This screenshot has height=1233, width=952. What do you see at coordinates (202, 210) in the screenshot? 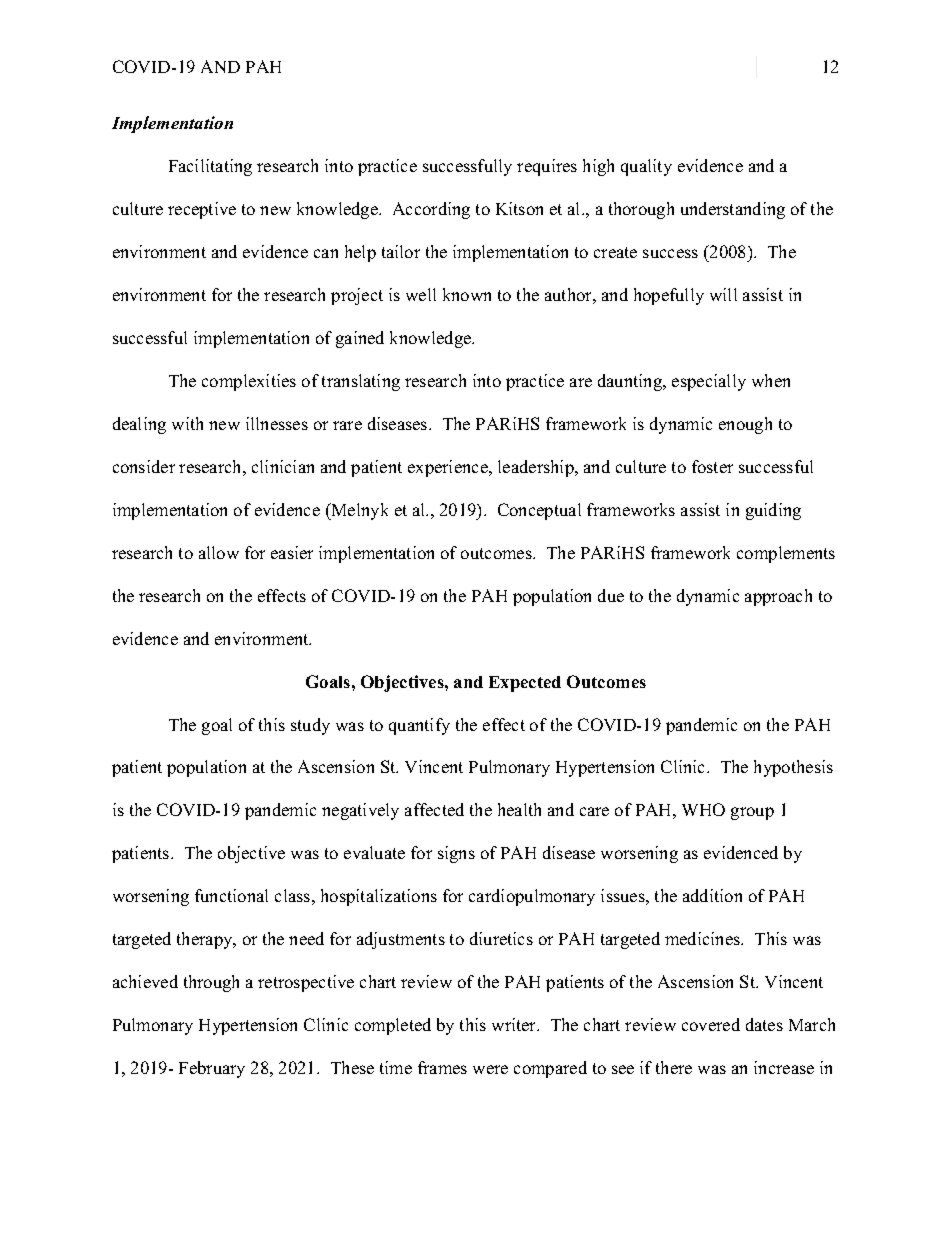
I see `receptive` at bounding box center [202, 210].
